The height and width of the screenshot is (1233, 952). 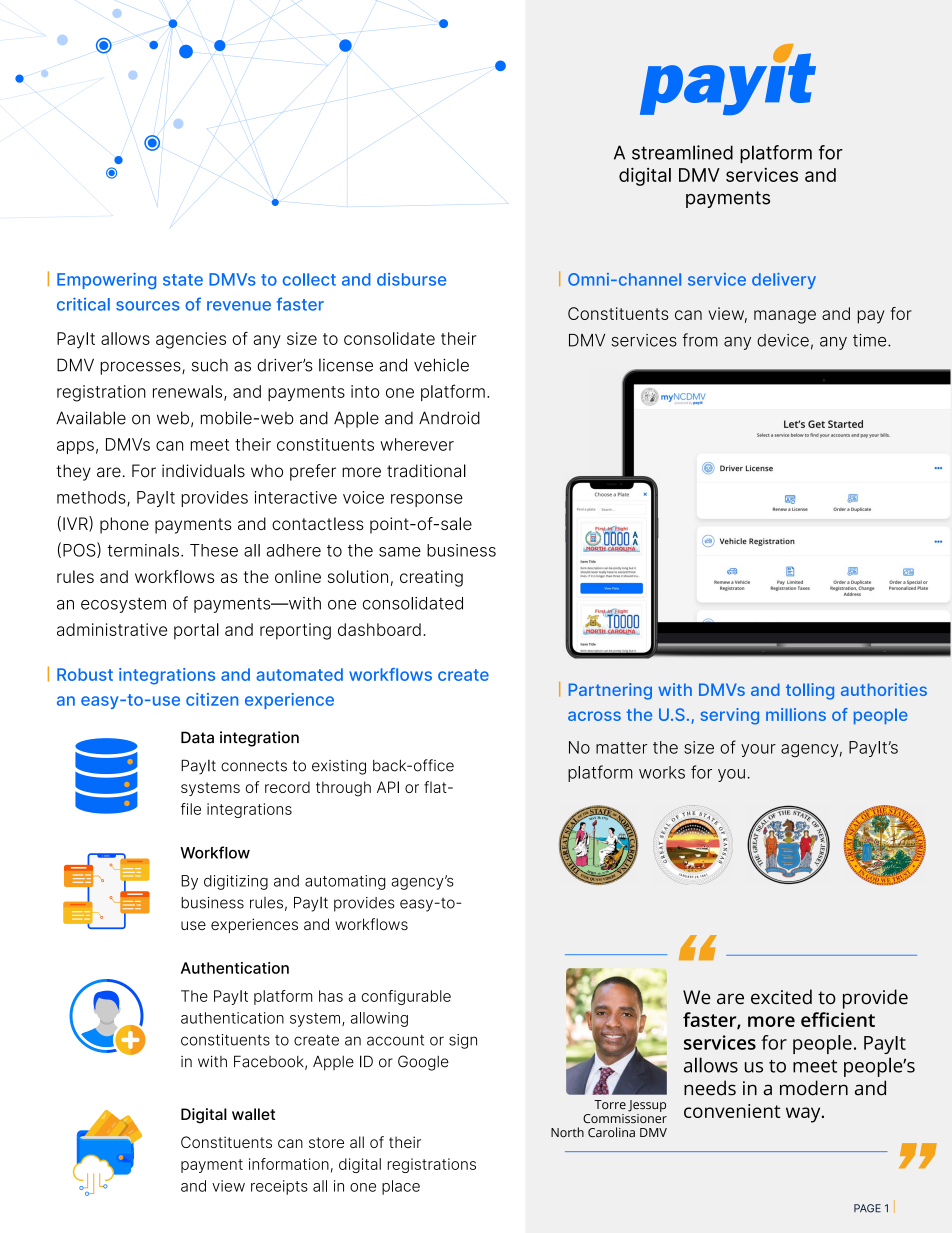 I want to click on phone, so click(x=124, y=525).
